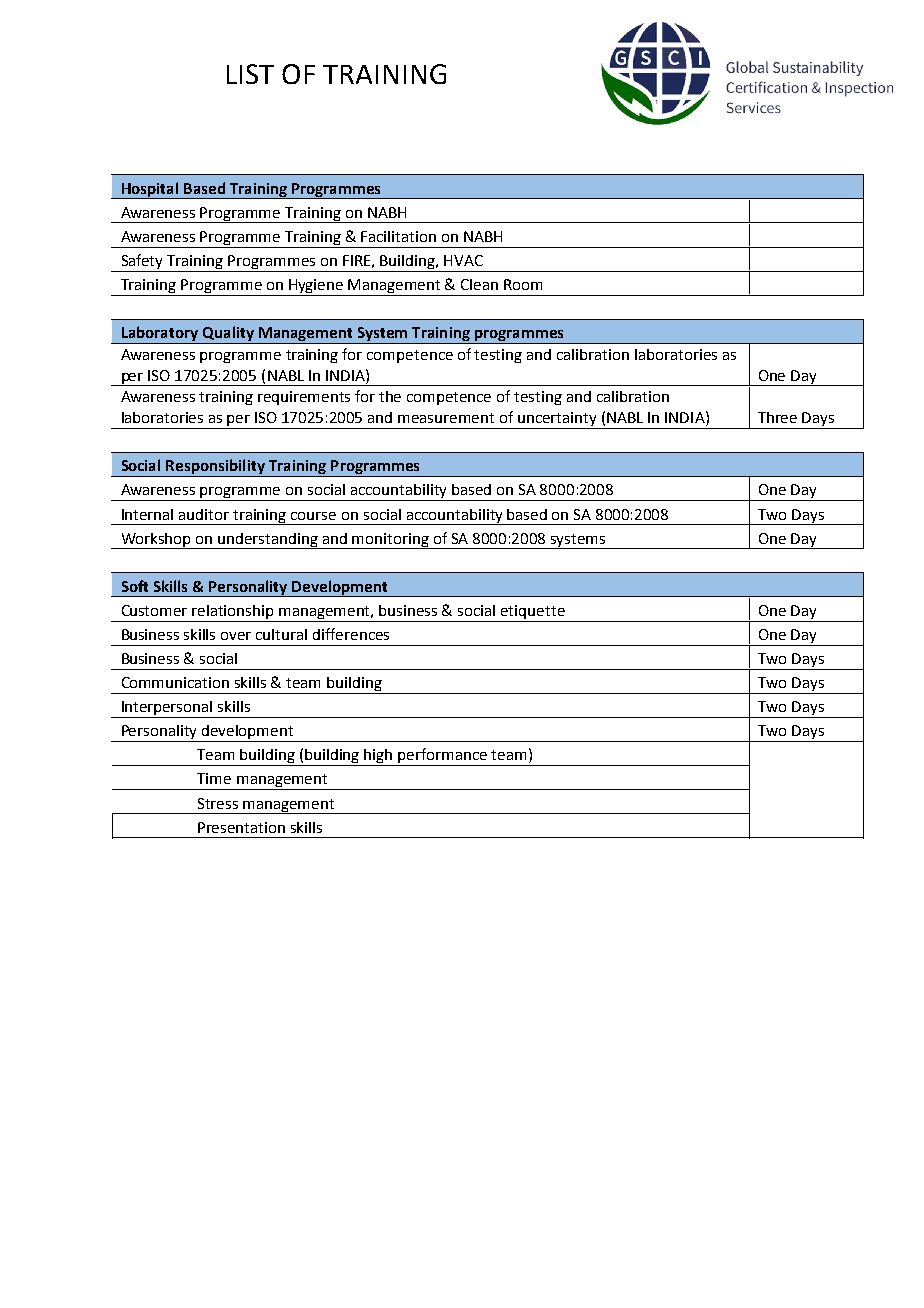 This screenshot has height=1308, width=924. Describe the element at coordinates (398, 236) in the screenshot. I see `Facilitation` at that location.
